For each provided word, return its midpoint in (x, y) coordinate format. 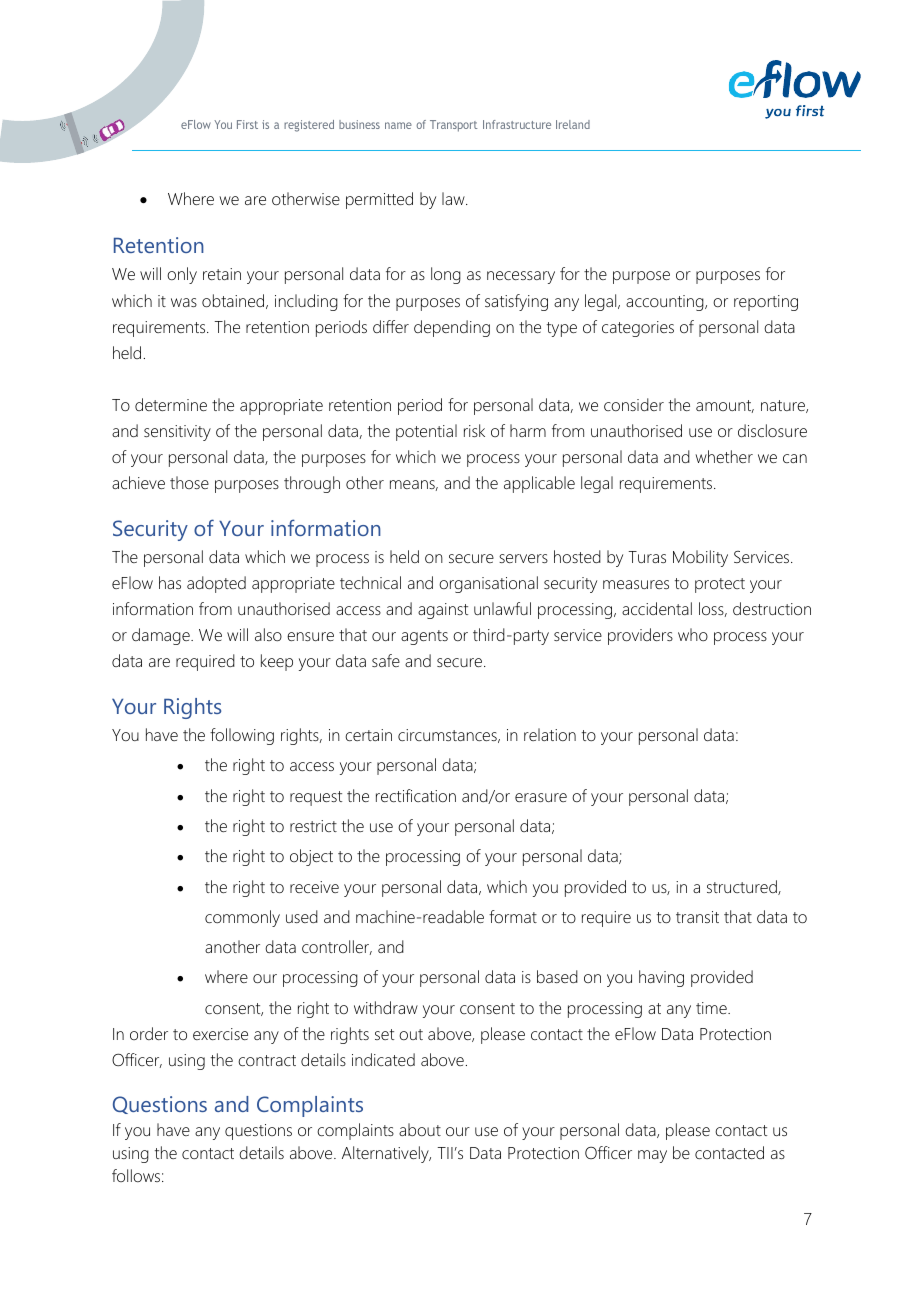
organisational (488, 584)
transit (697, 917)
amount (725, 406)
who (693, 634)
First (247, 124)
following (242, 736)
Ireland (573, 124)
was (184, 302)
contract (267, 1060)
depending (452, 328)
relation (550, 734)
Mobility (700, 558)
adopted (216, 584)
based (557, 976)
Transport (454, 126)
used (302, 916)
